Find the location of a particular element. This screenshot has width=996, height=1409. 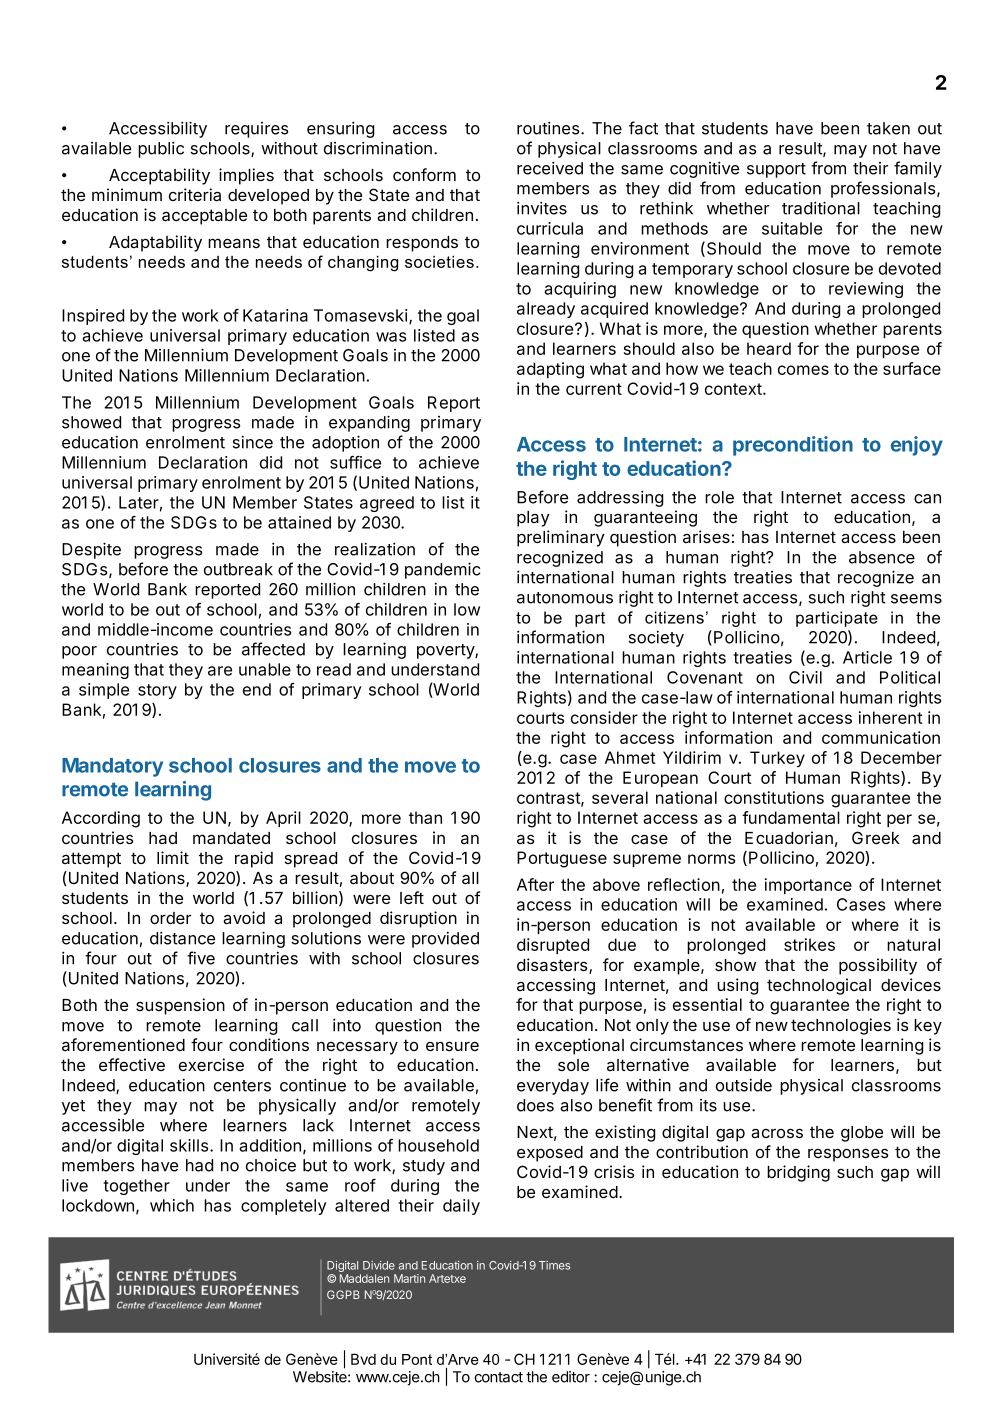

since is located at coordinates (252, 442).
